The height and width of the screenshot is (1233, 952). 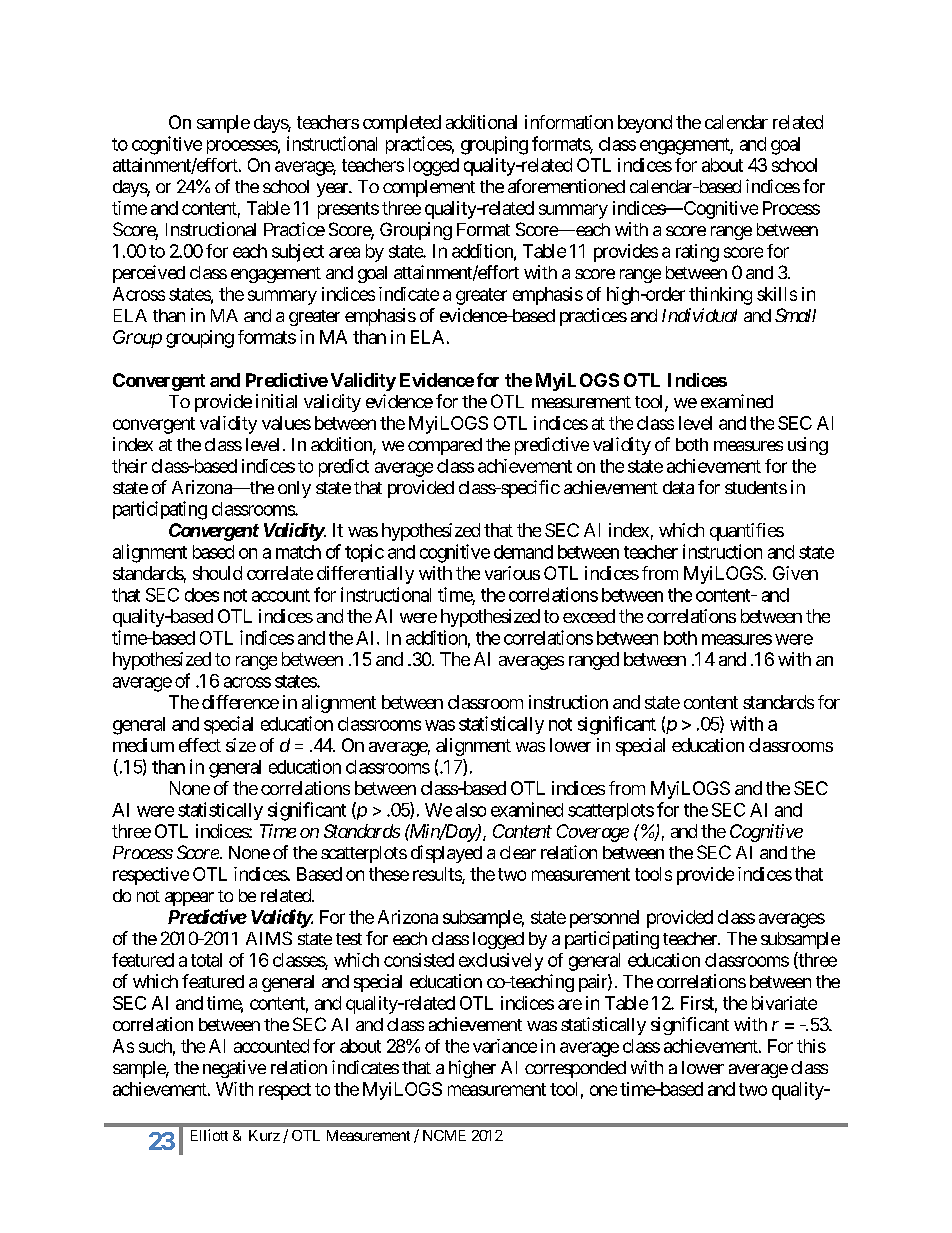 What do you see at coordinates (795, 573) in the screenshot?
I see `Given` at bounding box center [795, 573].
